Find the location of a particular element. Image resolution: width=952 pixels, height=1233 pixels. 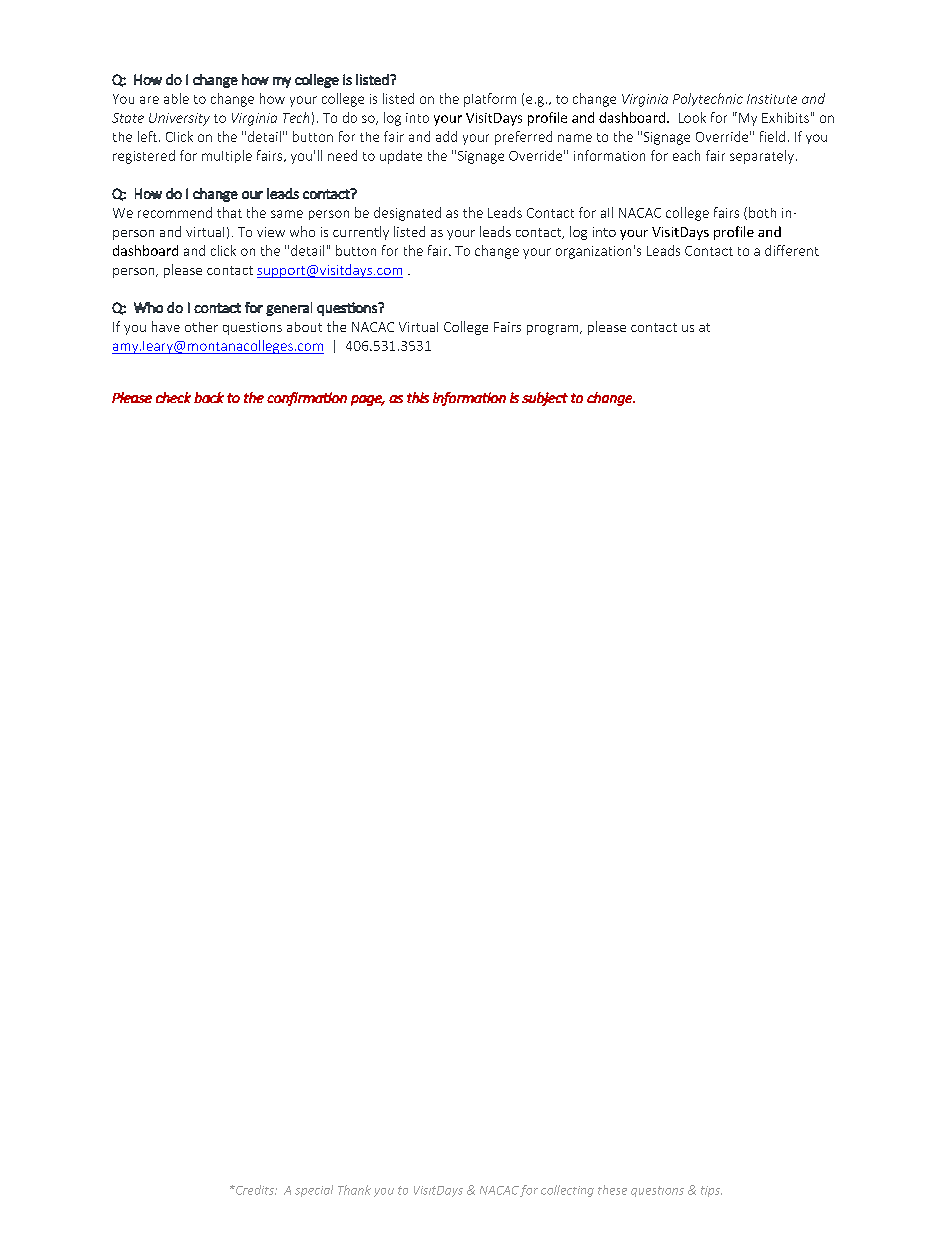

Thank is located at coordinates (354, 1190).
